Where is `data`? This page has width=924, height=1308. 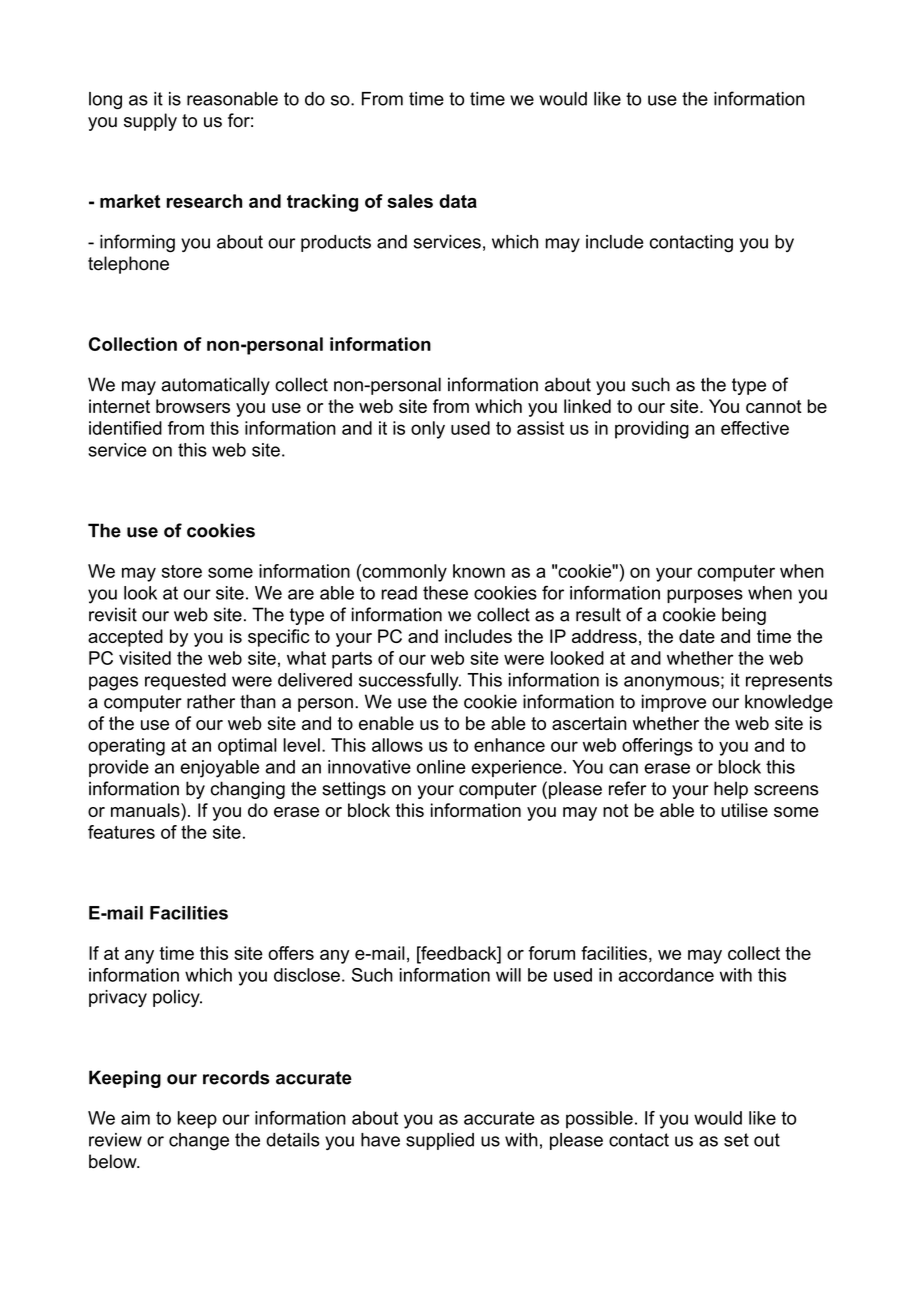
data is located at coordinates (458, 201).
